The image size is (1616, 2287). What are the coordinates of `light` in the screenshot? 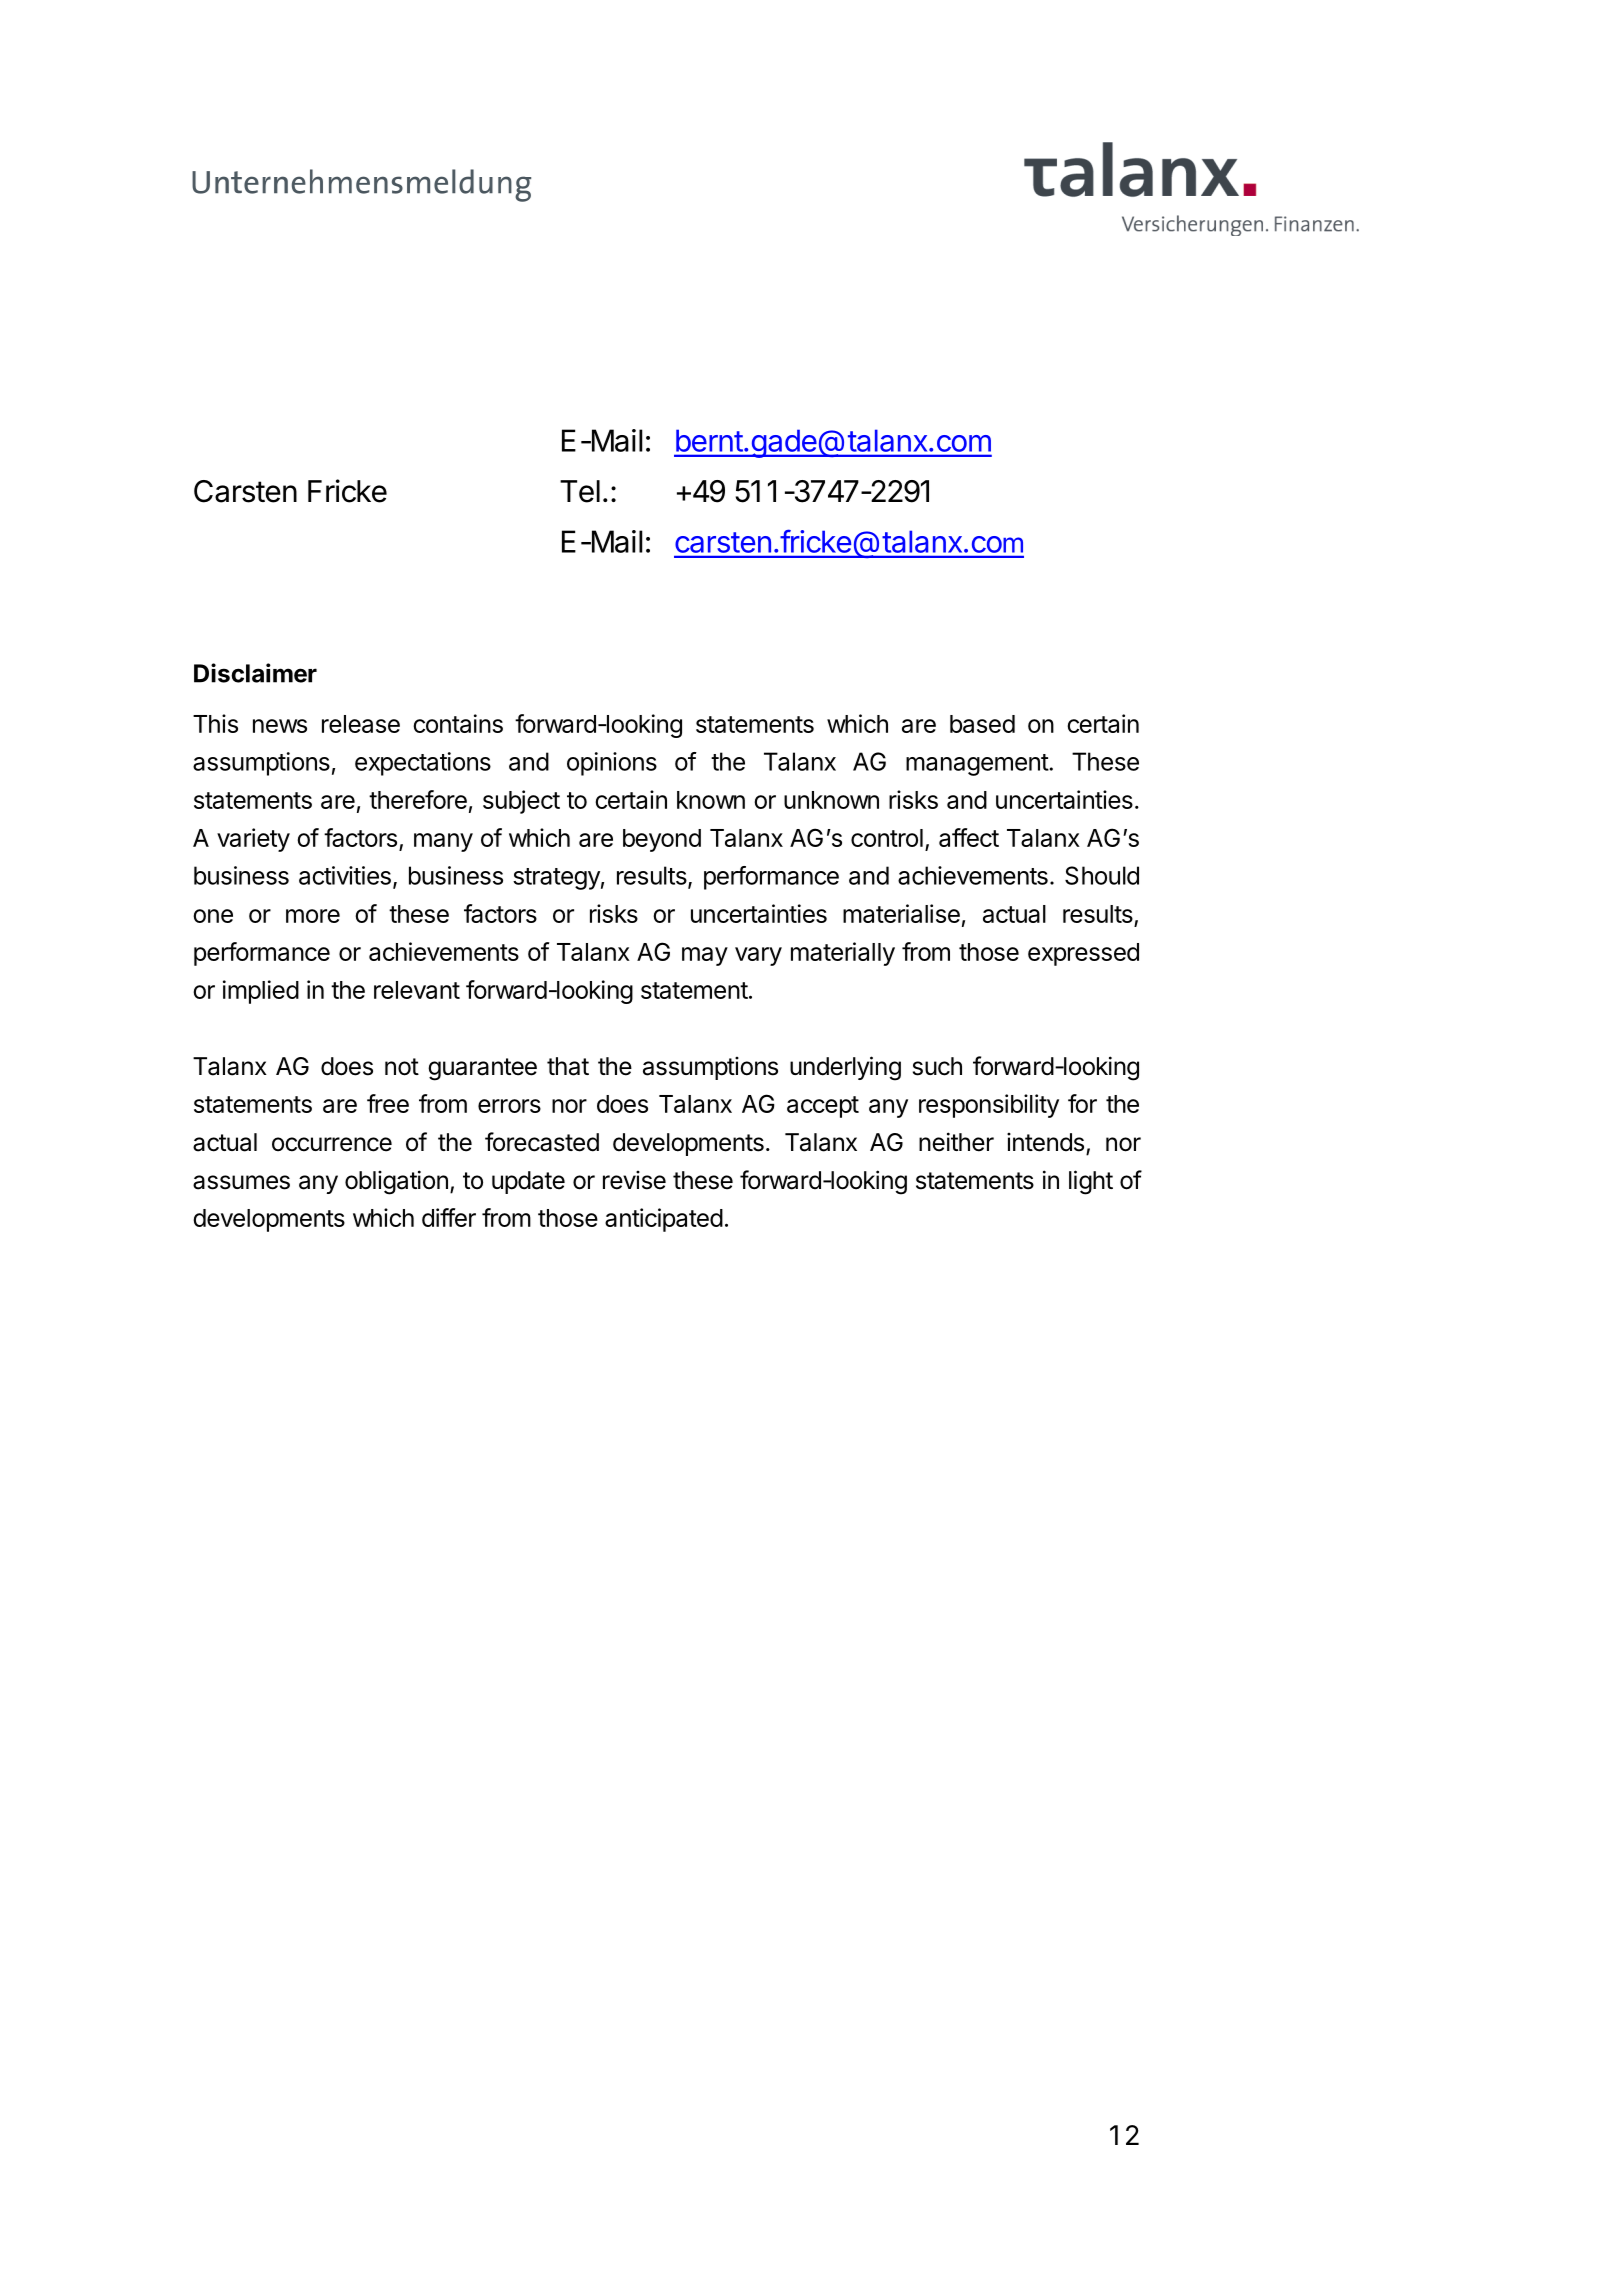 It's located at (1091, 1182).
